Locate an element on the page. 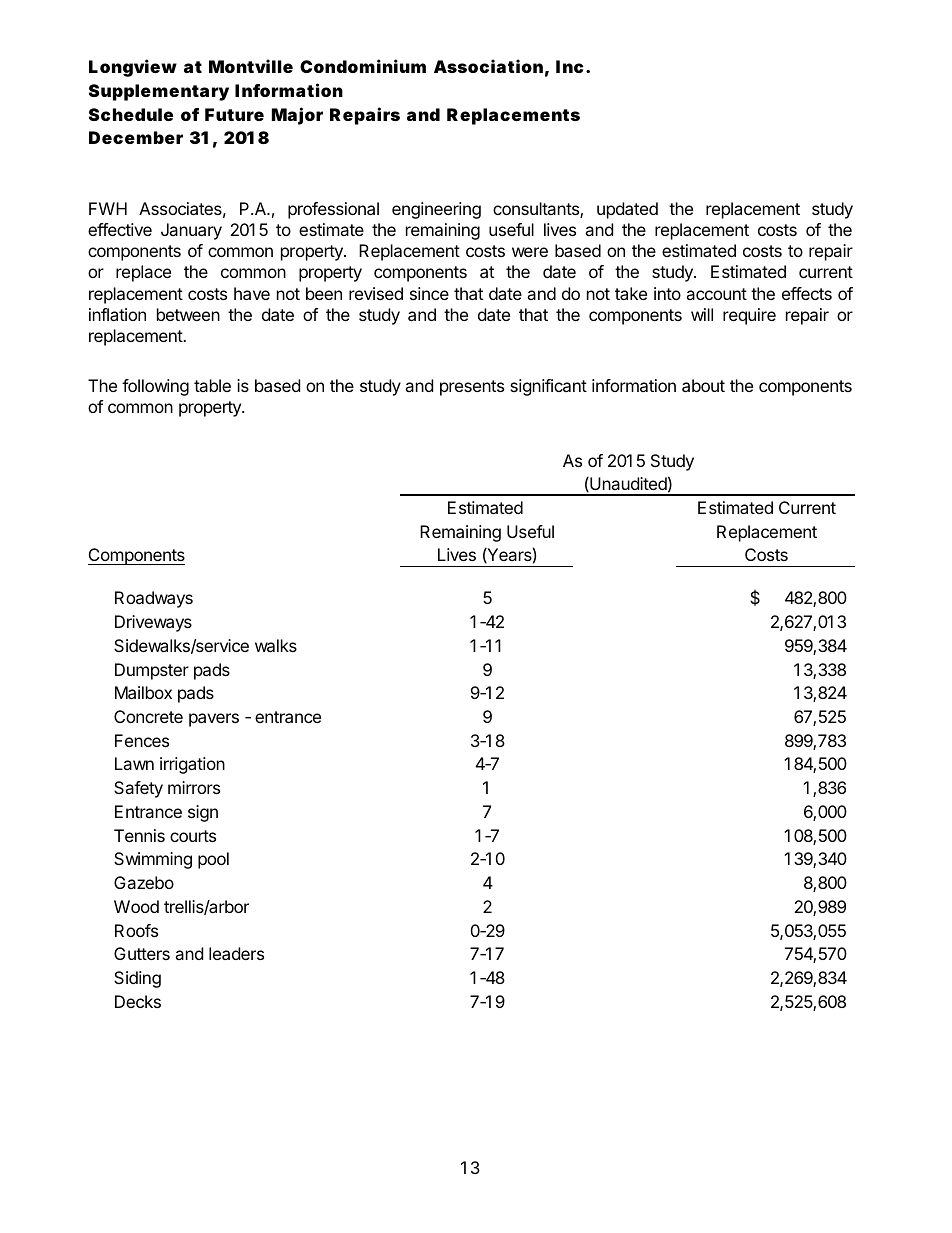 This document has width=952, height=1233. table is located at coordinates (212, 385).
